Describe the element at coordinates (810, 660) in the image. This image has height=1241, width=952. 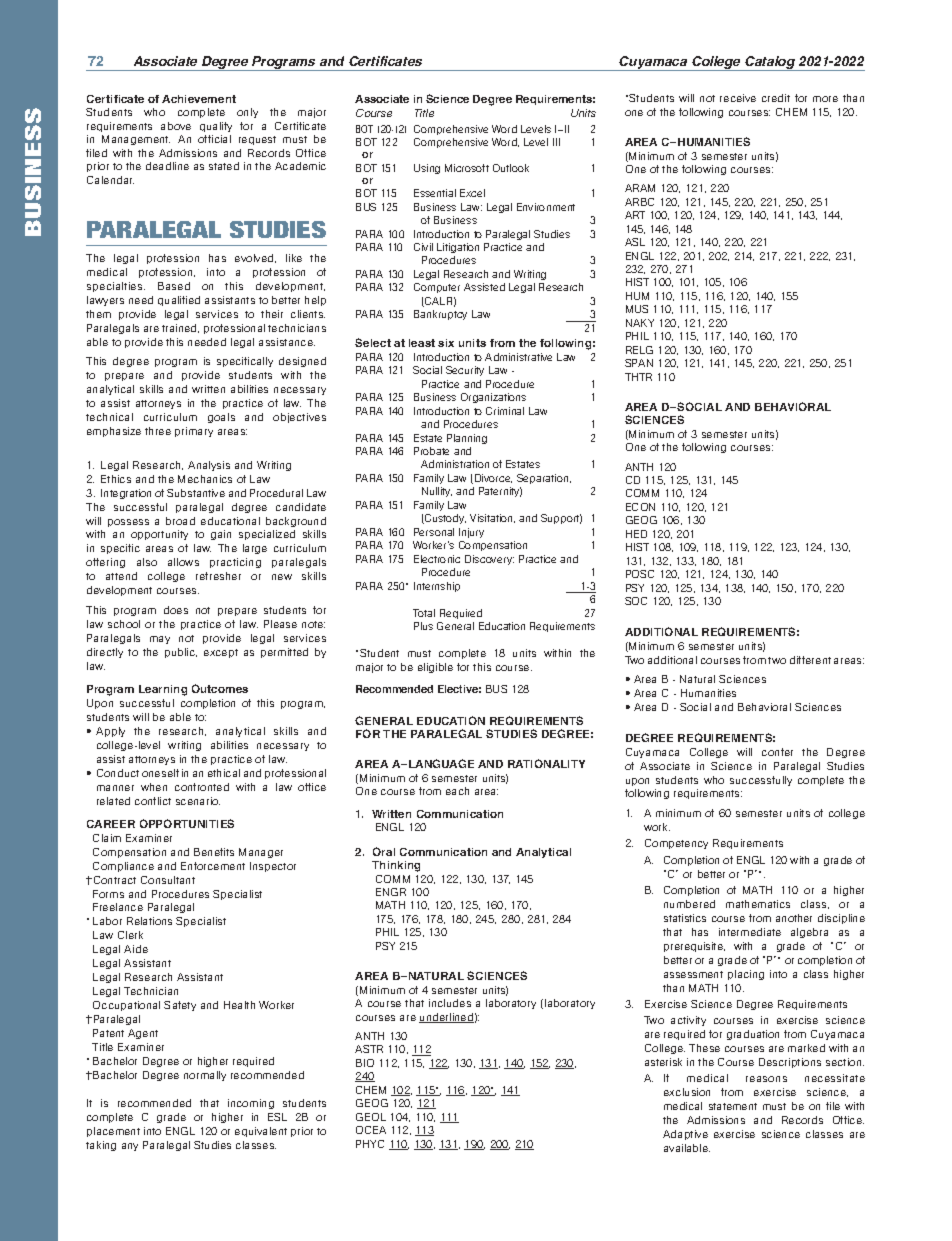
I see `different` at that location.
